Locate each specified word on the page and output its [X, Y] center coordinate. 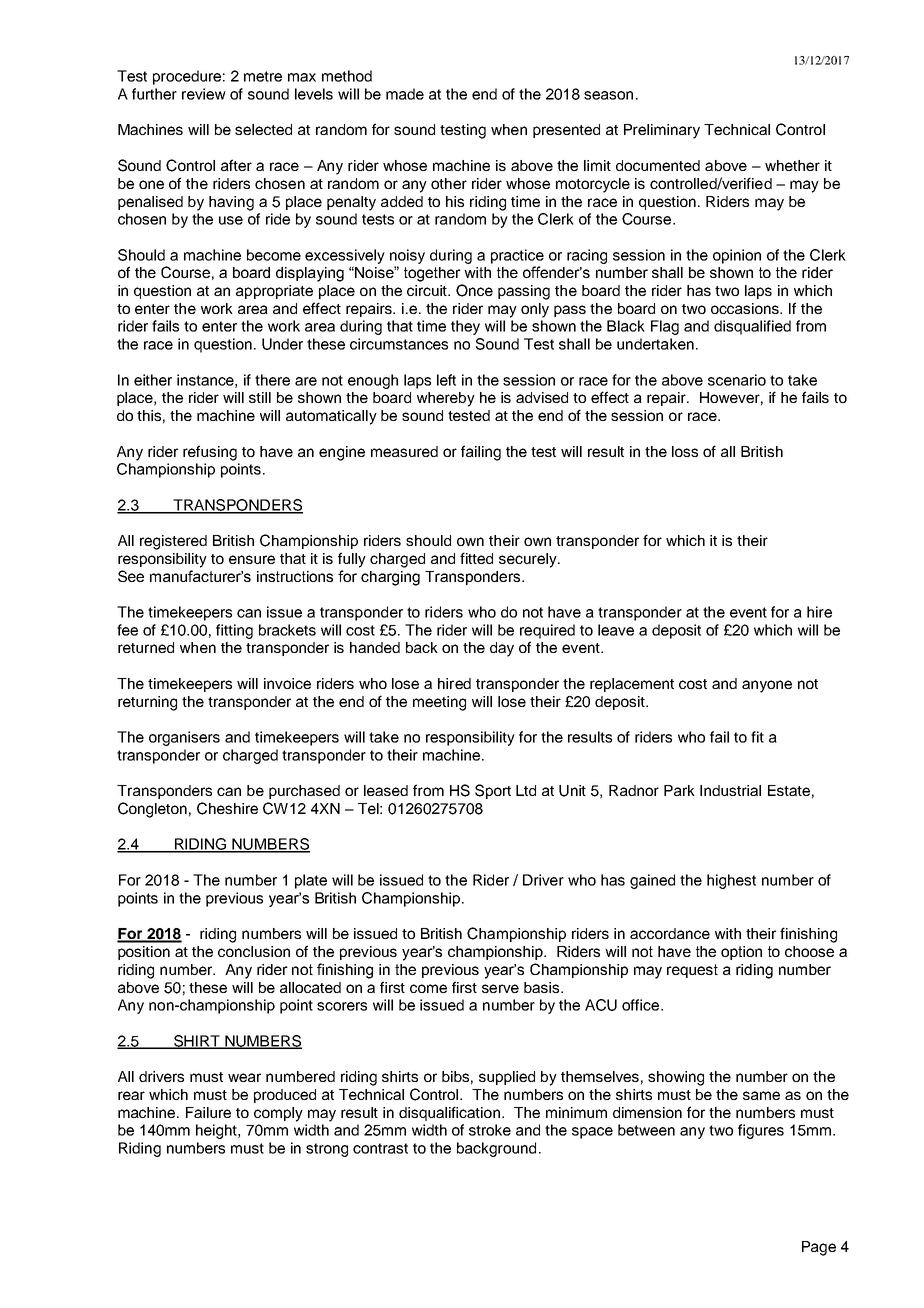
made [405, 94]
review [204, 94]
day [502, 649]
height [217, 1131]
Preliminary [662, 131]
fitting [234, 631]
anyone [767, 686]
